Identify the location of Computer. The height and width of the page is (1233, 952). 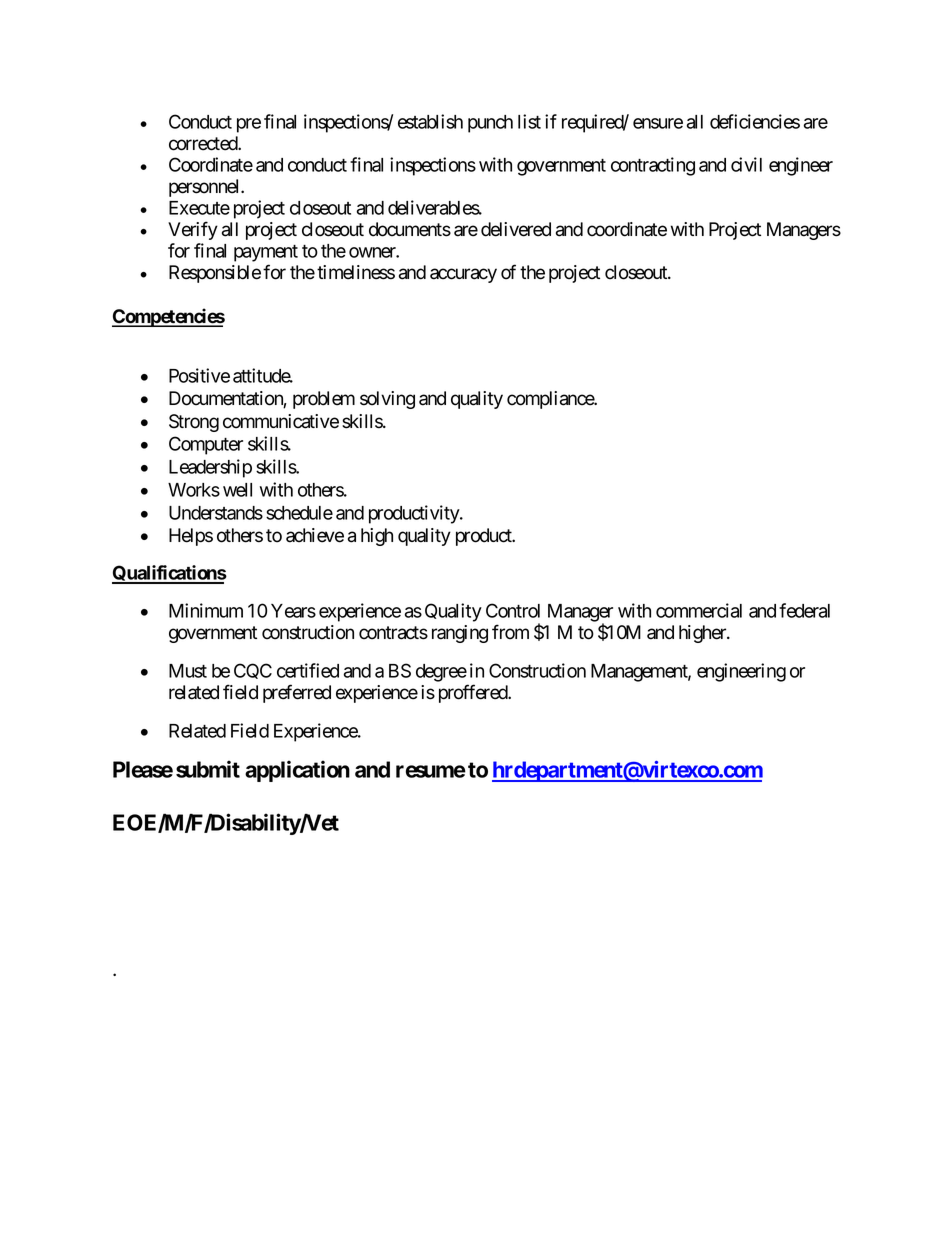
(206, 445).
